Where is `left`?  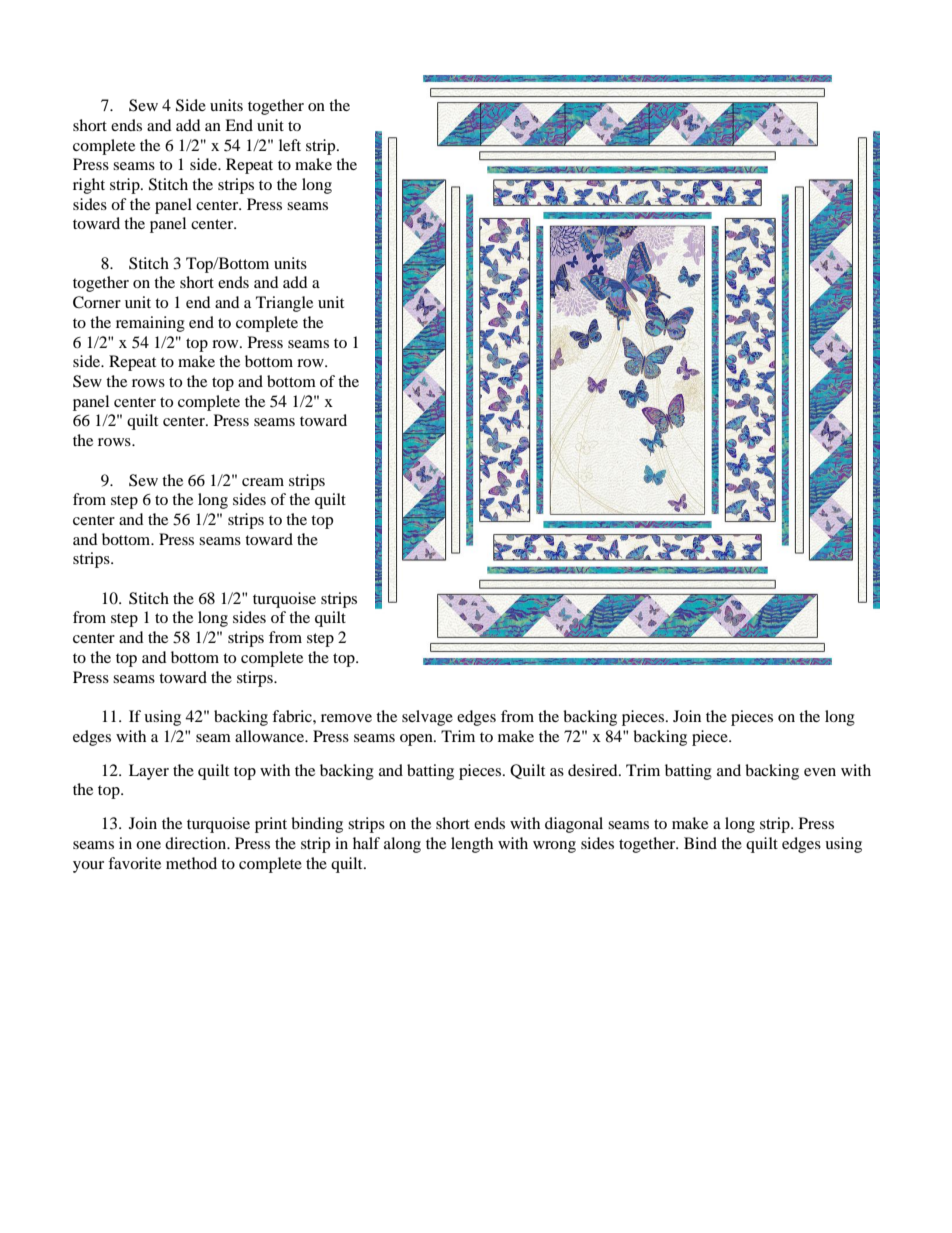
left is located at coordinates (290, 145).
